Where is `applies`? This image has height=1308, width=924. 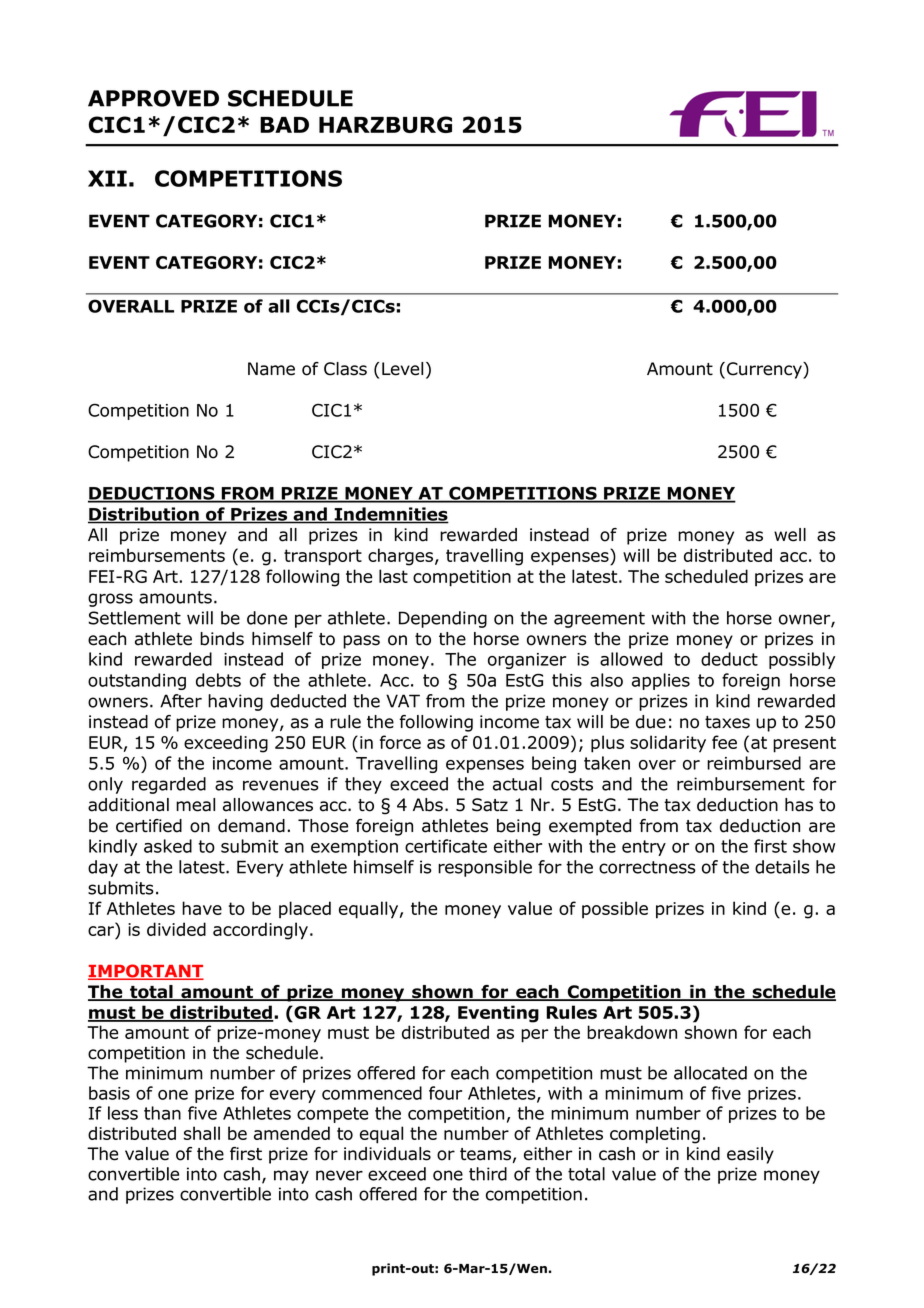
applies is located at coordinates (661, 681).
